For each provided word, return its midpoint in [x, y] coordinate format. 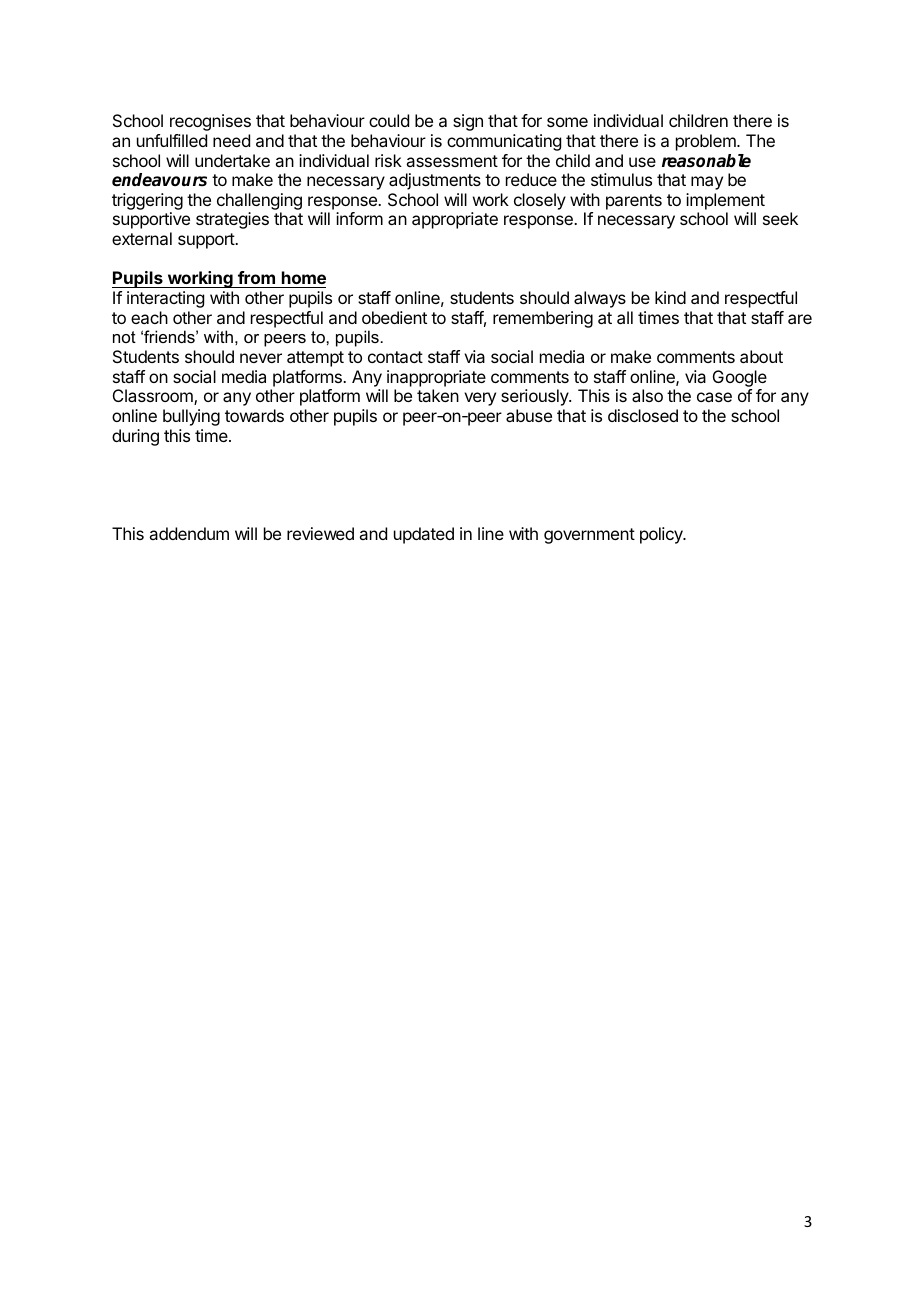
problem [707, 142]
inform [359, 218]
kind [670, 297]
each [149, 317]
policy [662, 535]
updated [424, 535]
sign [468, 122]
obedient [394, 317]
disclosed [643, 415]
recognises [210, 122]
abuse [529, 415]
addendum [189, 533]
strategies [232, 220]
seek [780, 218]
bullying [191, 417]
